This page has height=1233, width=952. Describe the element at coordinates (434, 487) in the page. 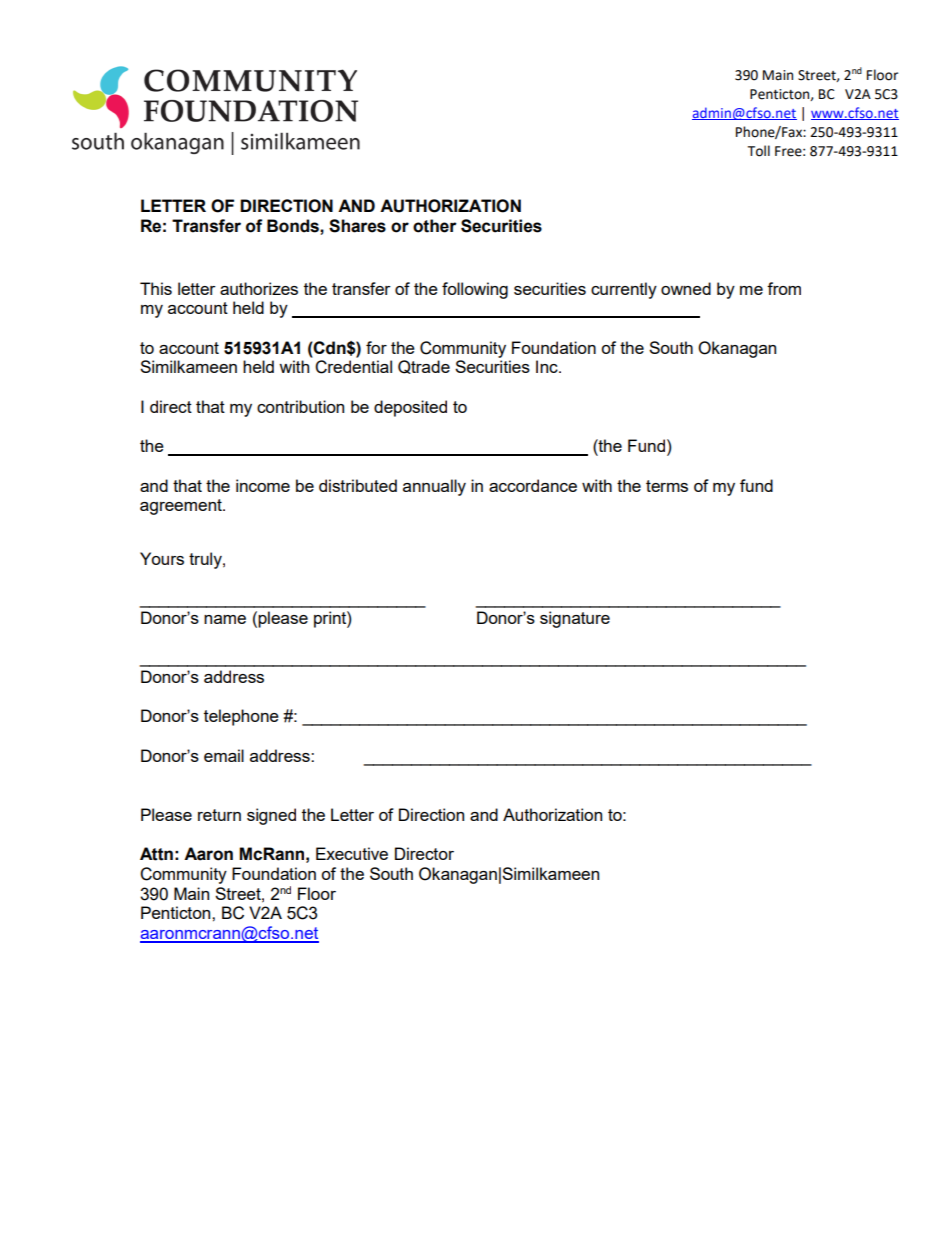

I see `annually` at that location.
